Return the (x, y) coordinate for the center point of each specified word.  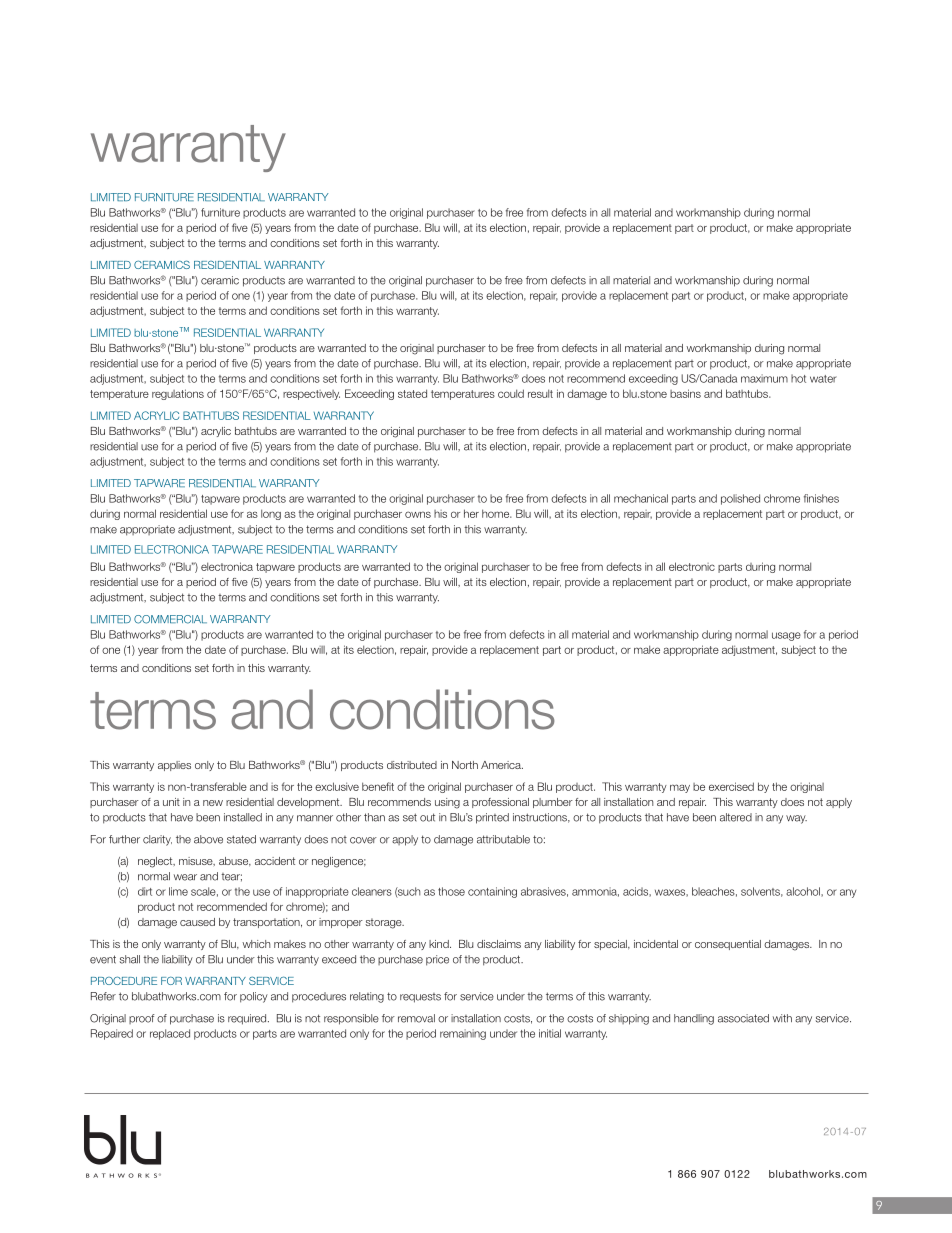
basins (685, 393)
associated (743, 1018)
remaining (463, 1034)
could (511, 393)
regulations (178, 394)
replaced (170, 1034)
